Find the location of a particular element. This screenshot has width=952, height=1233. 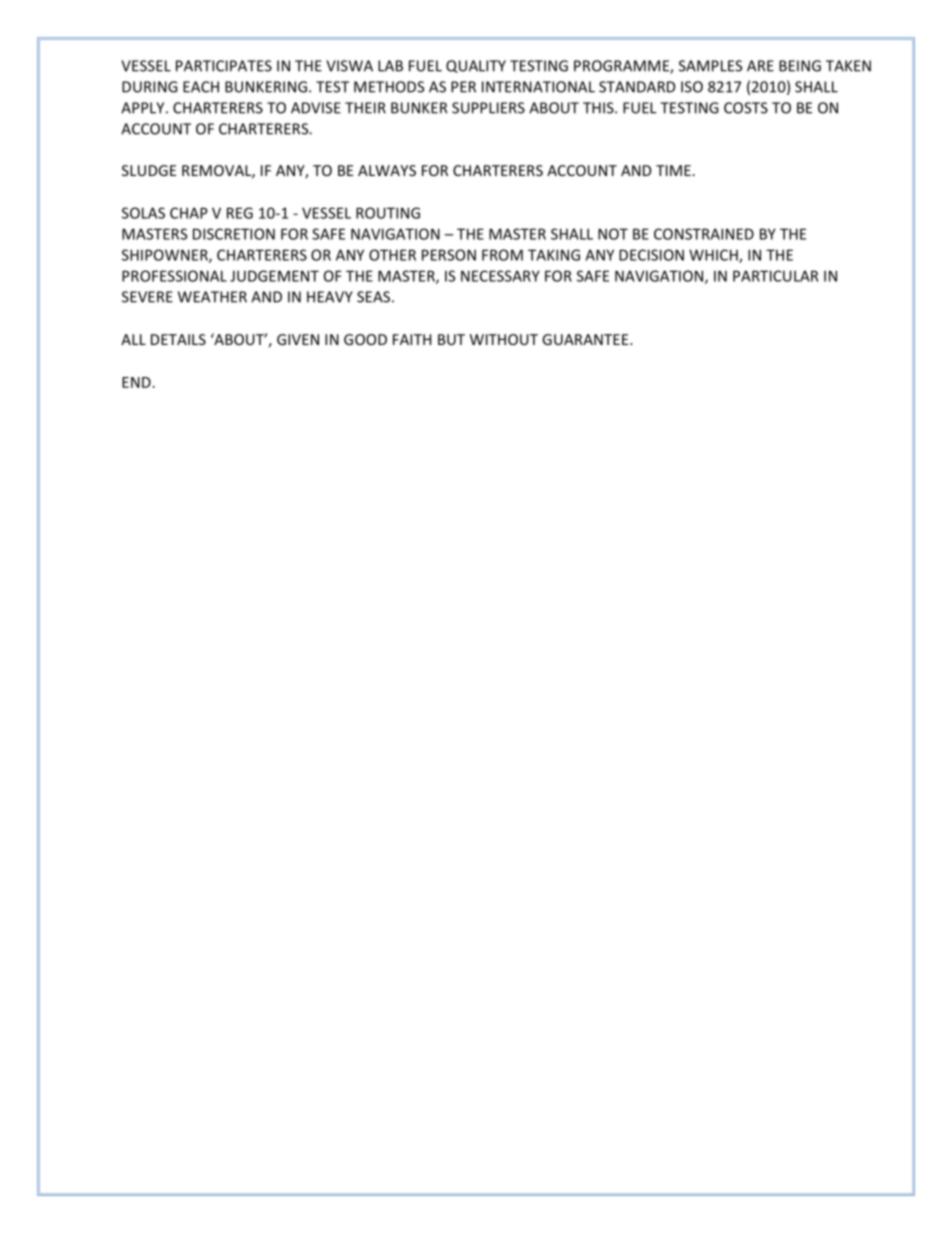

ARE is located at coordinates (760, 66).
